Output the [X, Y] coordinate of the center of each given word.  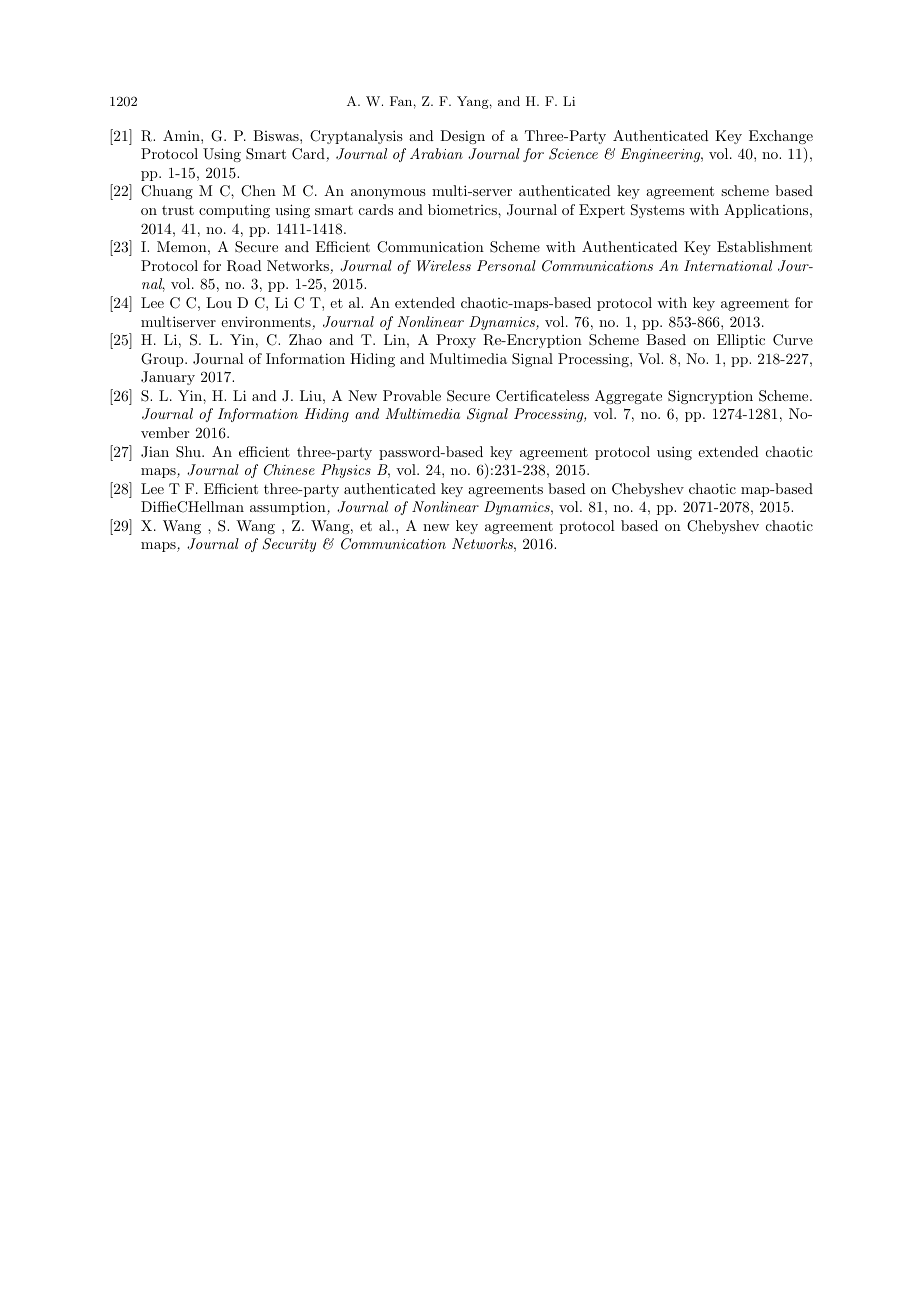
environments [267, 323]
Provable [412, 395]
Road [244, 266]
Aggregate [628, 397]
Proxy [456, 341]
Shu [189, 452]
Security [289, 545]
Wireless [444, 265]
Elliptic [741, 341]
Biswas [277, 135]
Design [462, 137]
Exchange [781, 137]
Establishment [764, 246]
